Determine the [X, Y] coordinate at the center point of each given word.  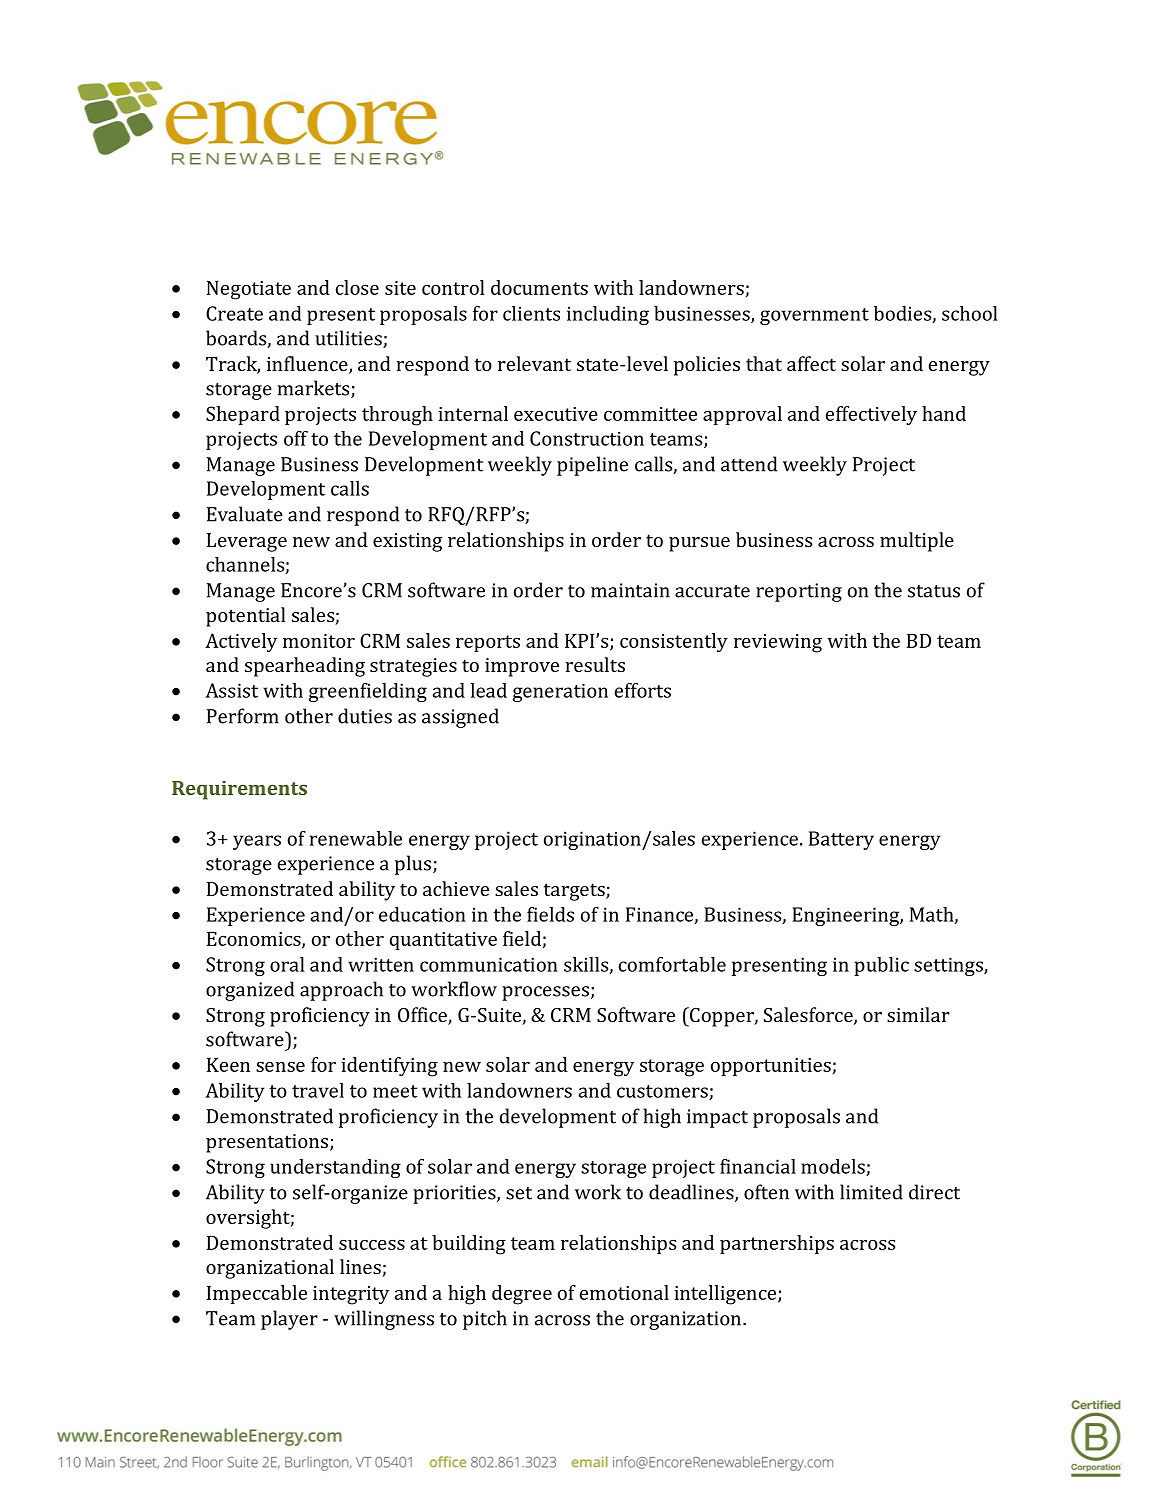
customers [663, 1092]
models [834, 1167]
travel [318, 1090]
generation [560, 693]
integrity [351, 1295]
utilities [349, 339]
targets [575, 892]
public [881, 966]
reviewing [778, 643]
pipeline [592, 466]
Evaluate [245, 514]
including [608, 315]
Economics [255, 940]
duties [365, 716]
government [814, 316]
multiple [917, 542]
